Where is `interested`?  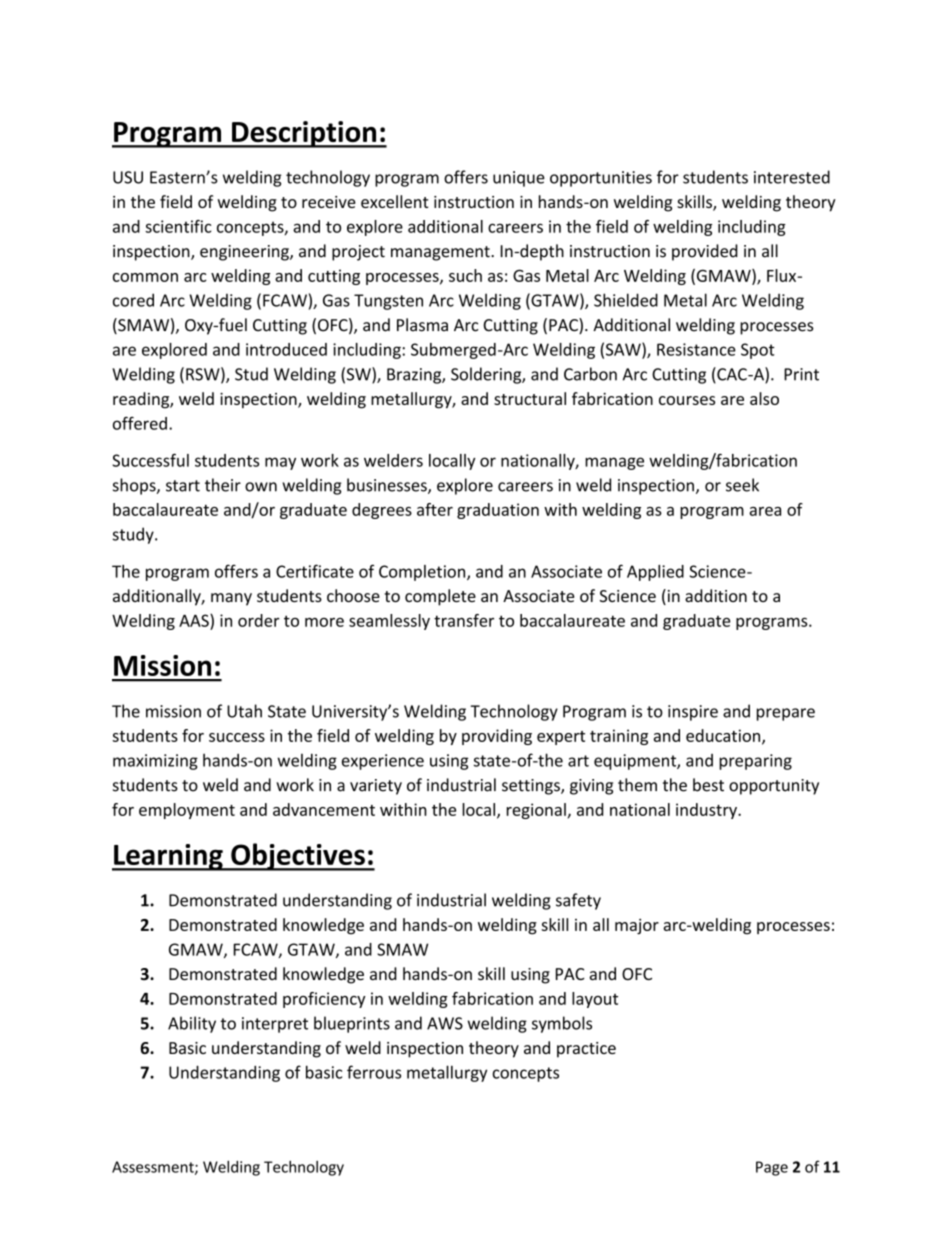 interested is located at coordinates (792, 177).
